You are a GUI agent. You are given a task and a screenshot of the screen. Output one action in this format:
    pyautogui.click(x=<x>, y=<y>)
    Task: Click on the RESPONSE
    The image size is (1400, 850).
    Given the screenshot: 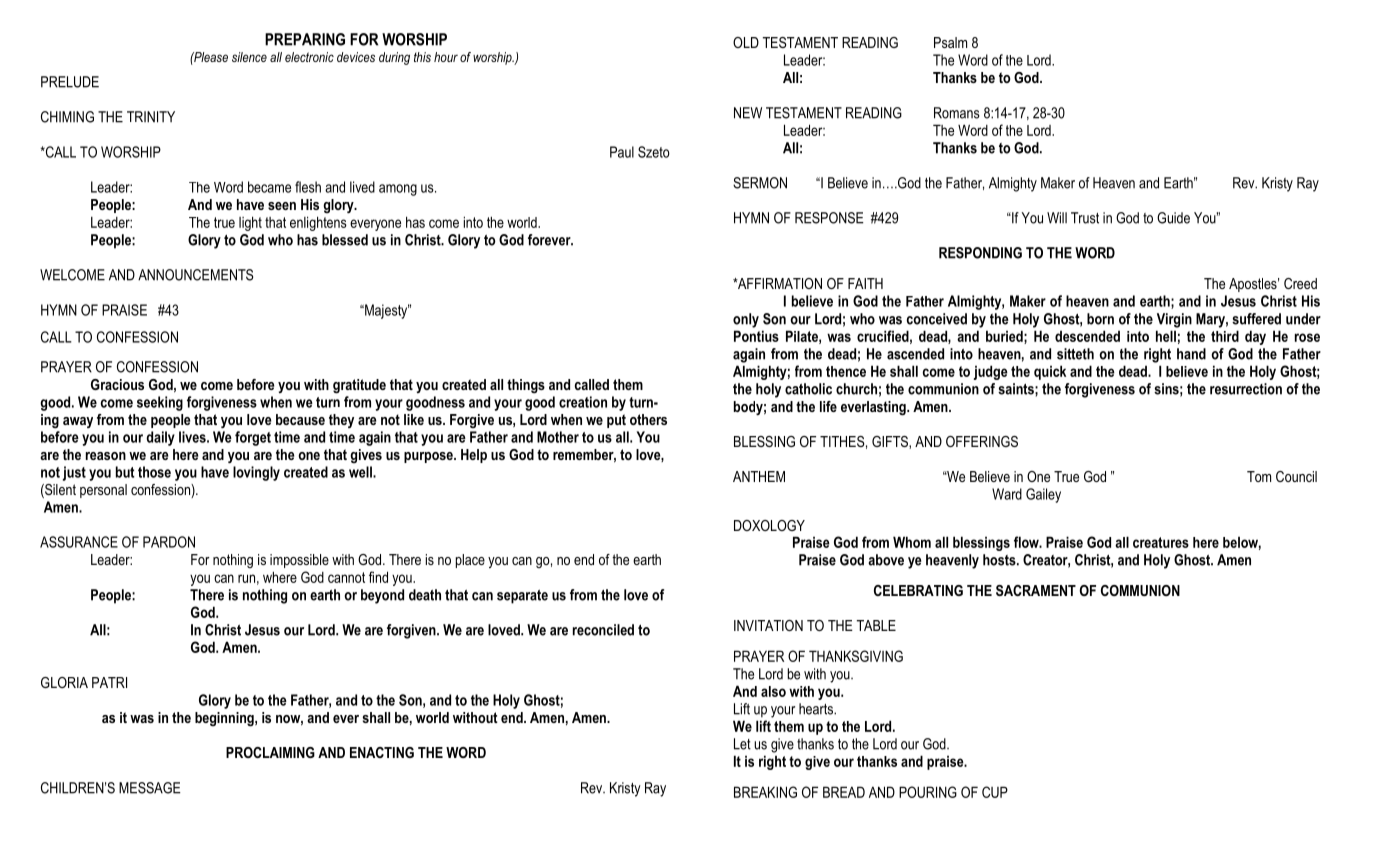 What is the action you would take?
    pyautogui.click(x=829, y=218)
